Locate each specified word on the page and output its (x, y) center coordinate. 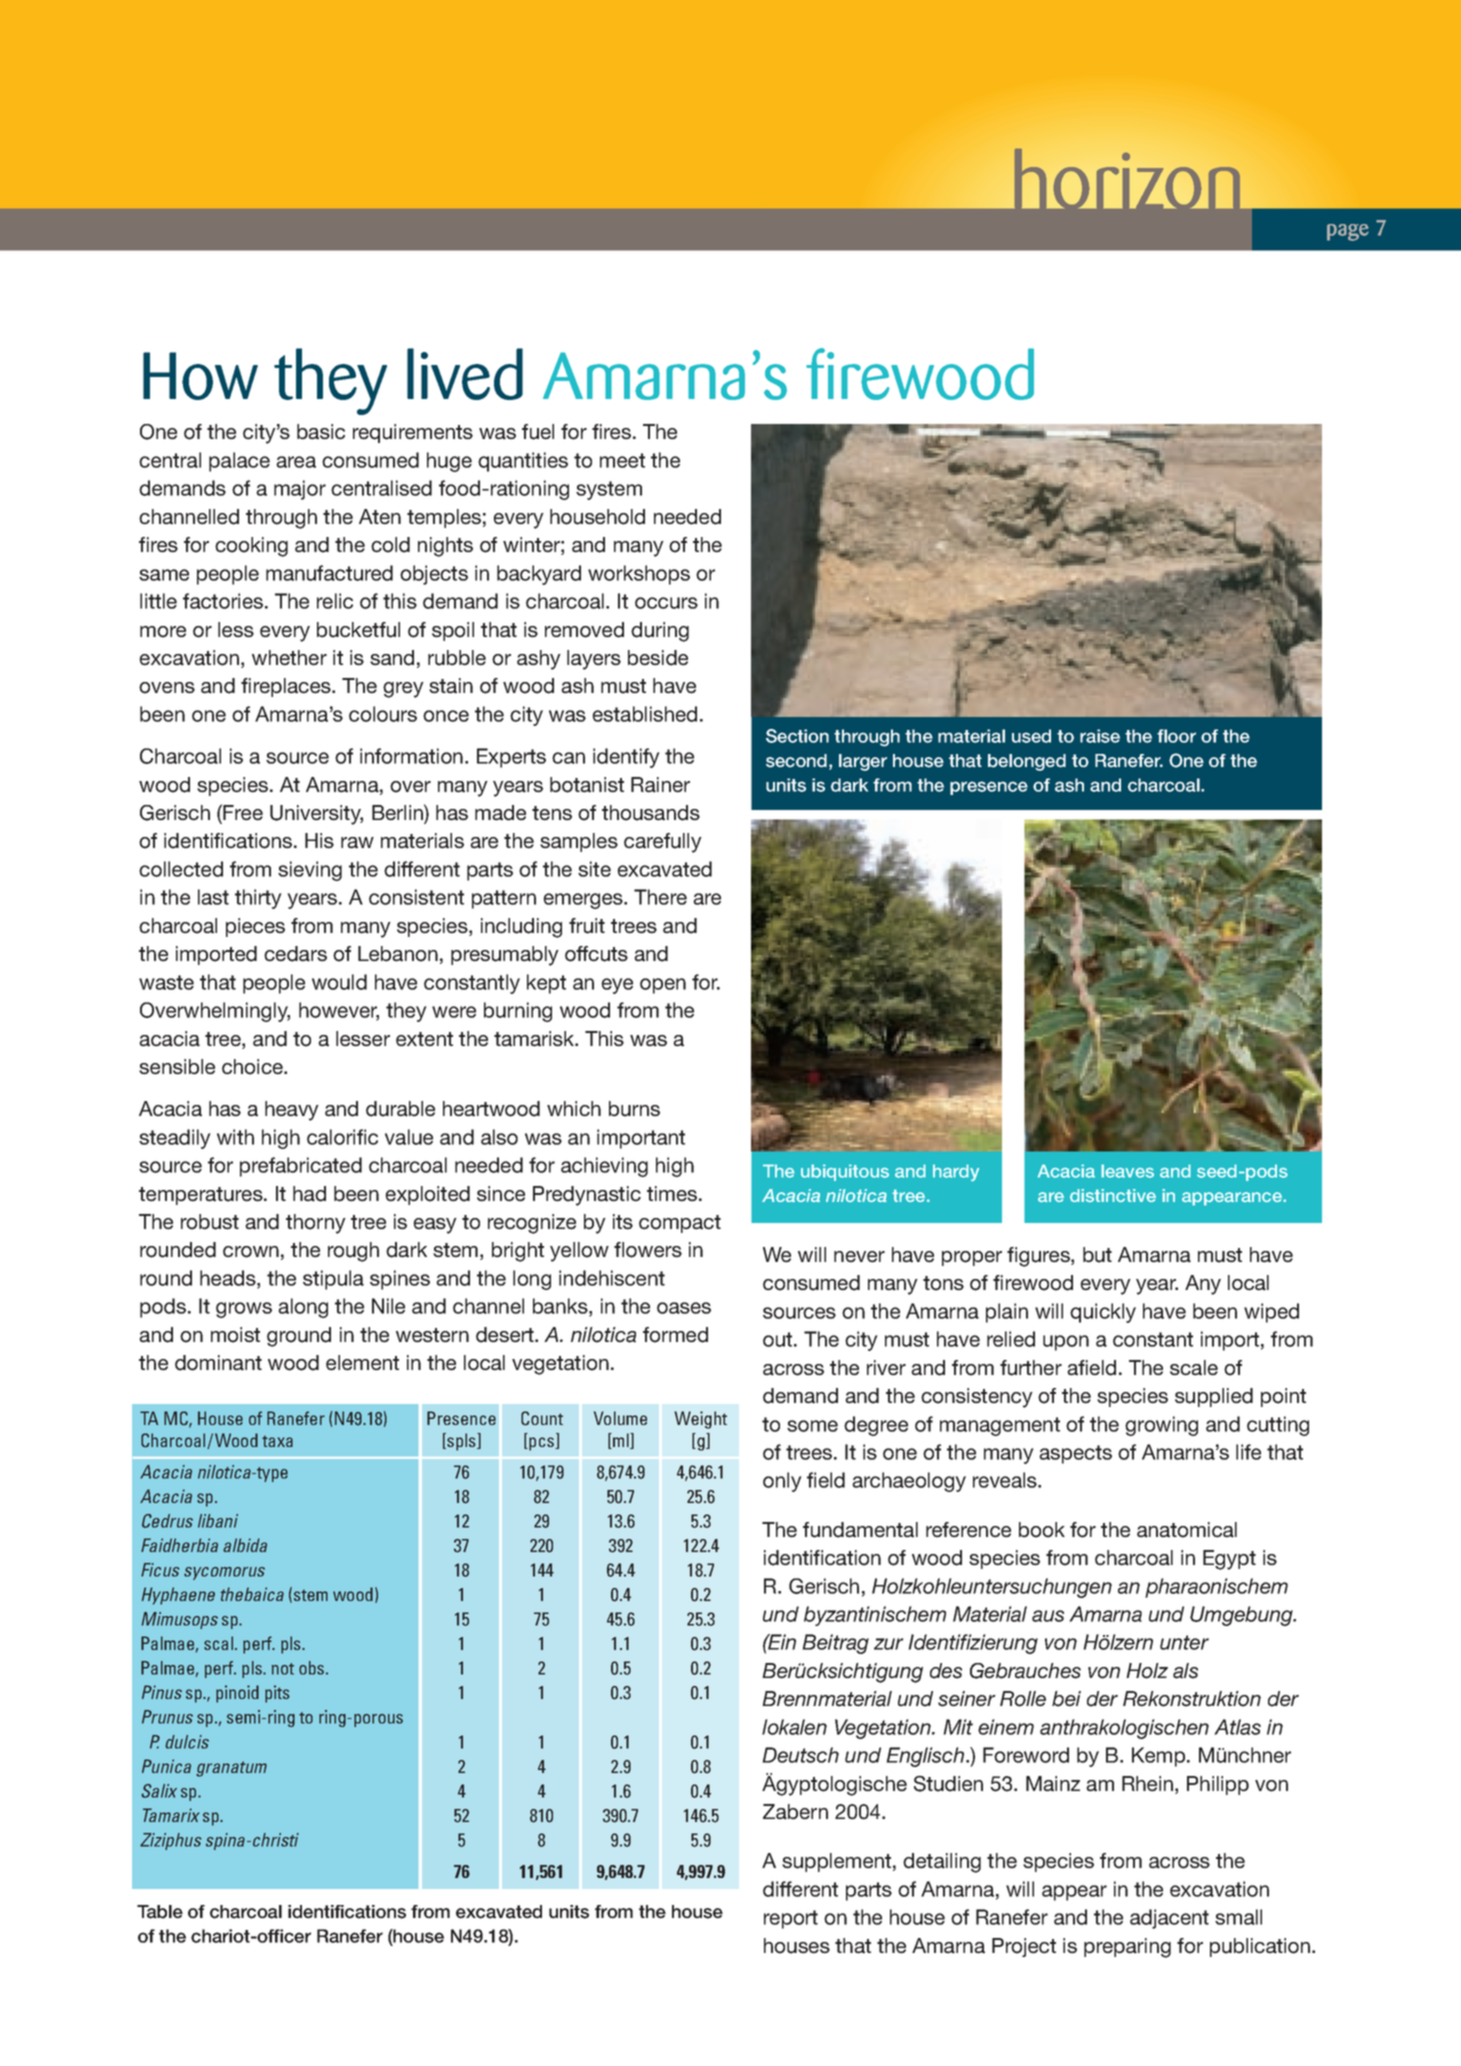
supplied (1214, 1397)
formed (675, 1335)
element (362, 1363)
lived (465, 374)
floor (1176, 736)
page (1348, 232)
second (796, 761)
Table (160, 1912)
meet (622, 460)
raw (357, 843)
